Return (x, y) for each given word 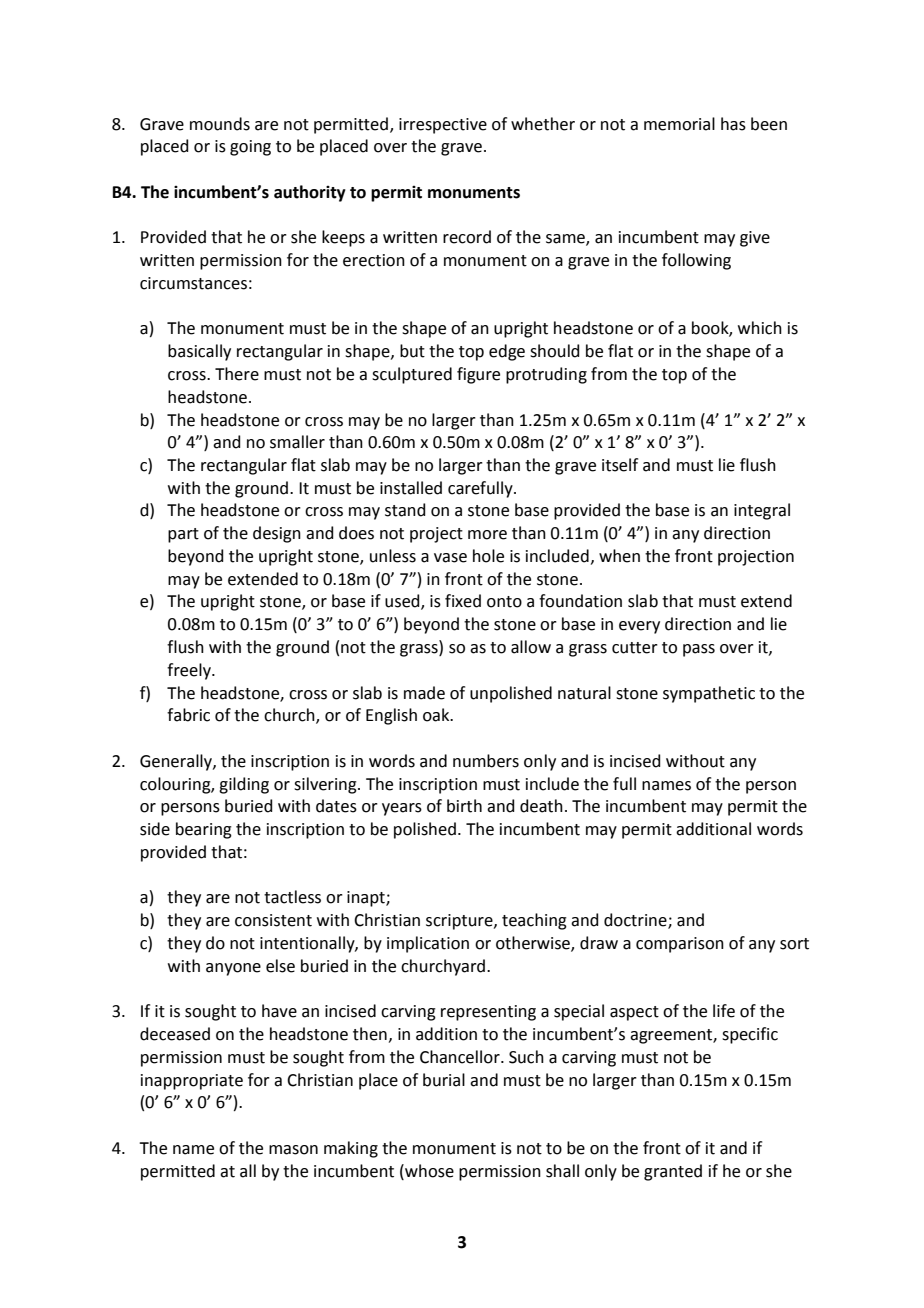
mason (293, 1150)
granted (673, 1172)
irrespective (443, 126)
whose (428, 1171)
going (250, 148)
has (733, 124)
